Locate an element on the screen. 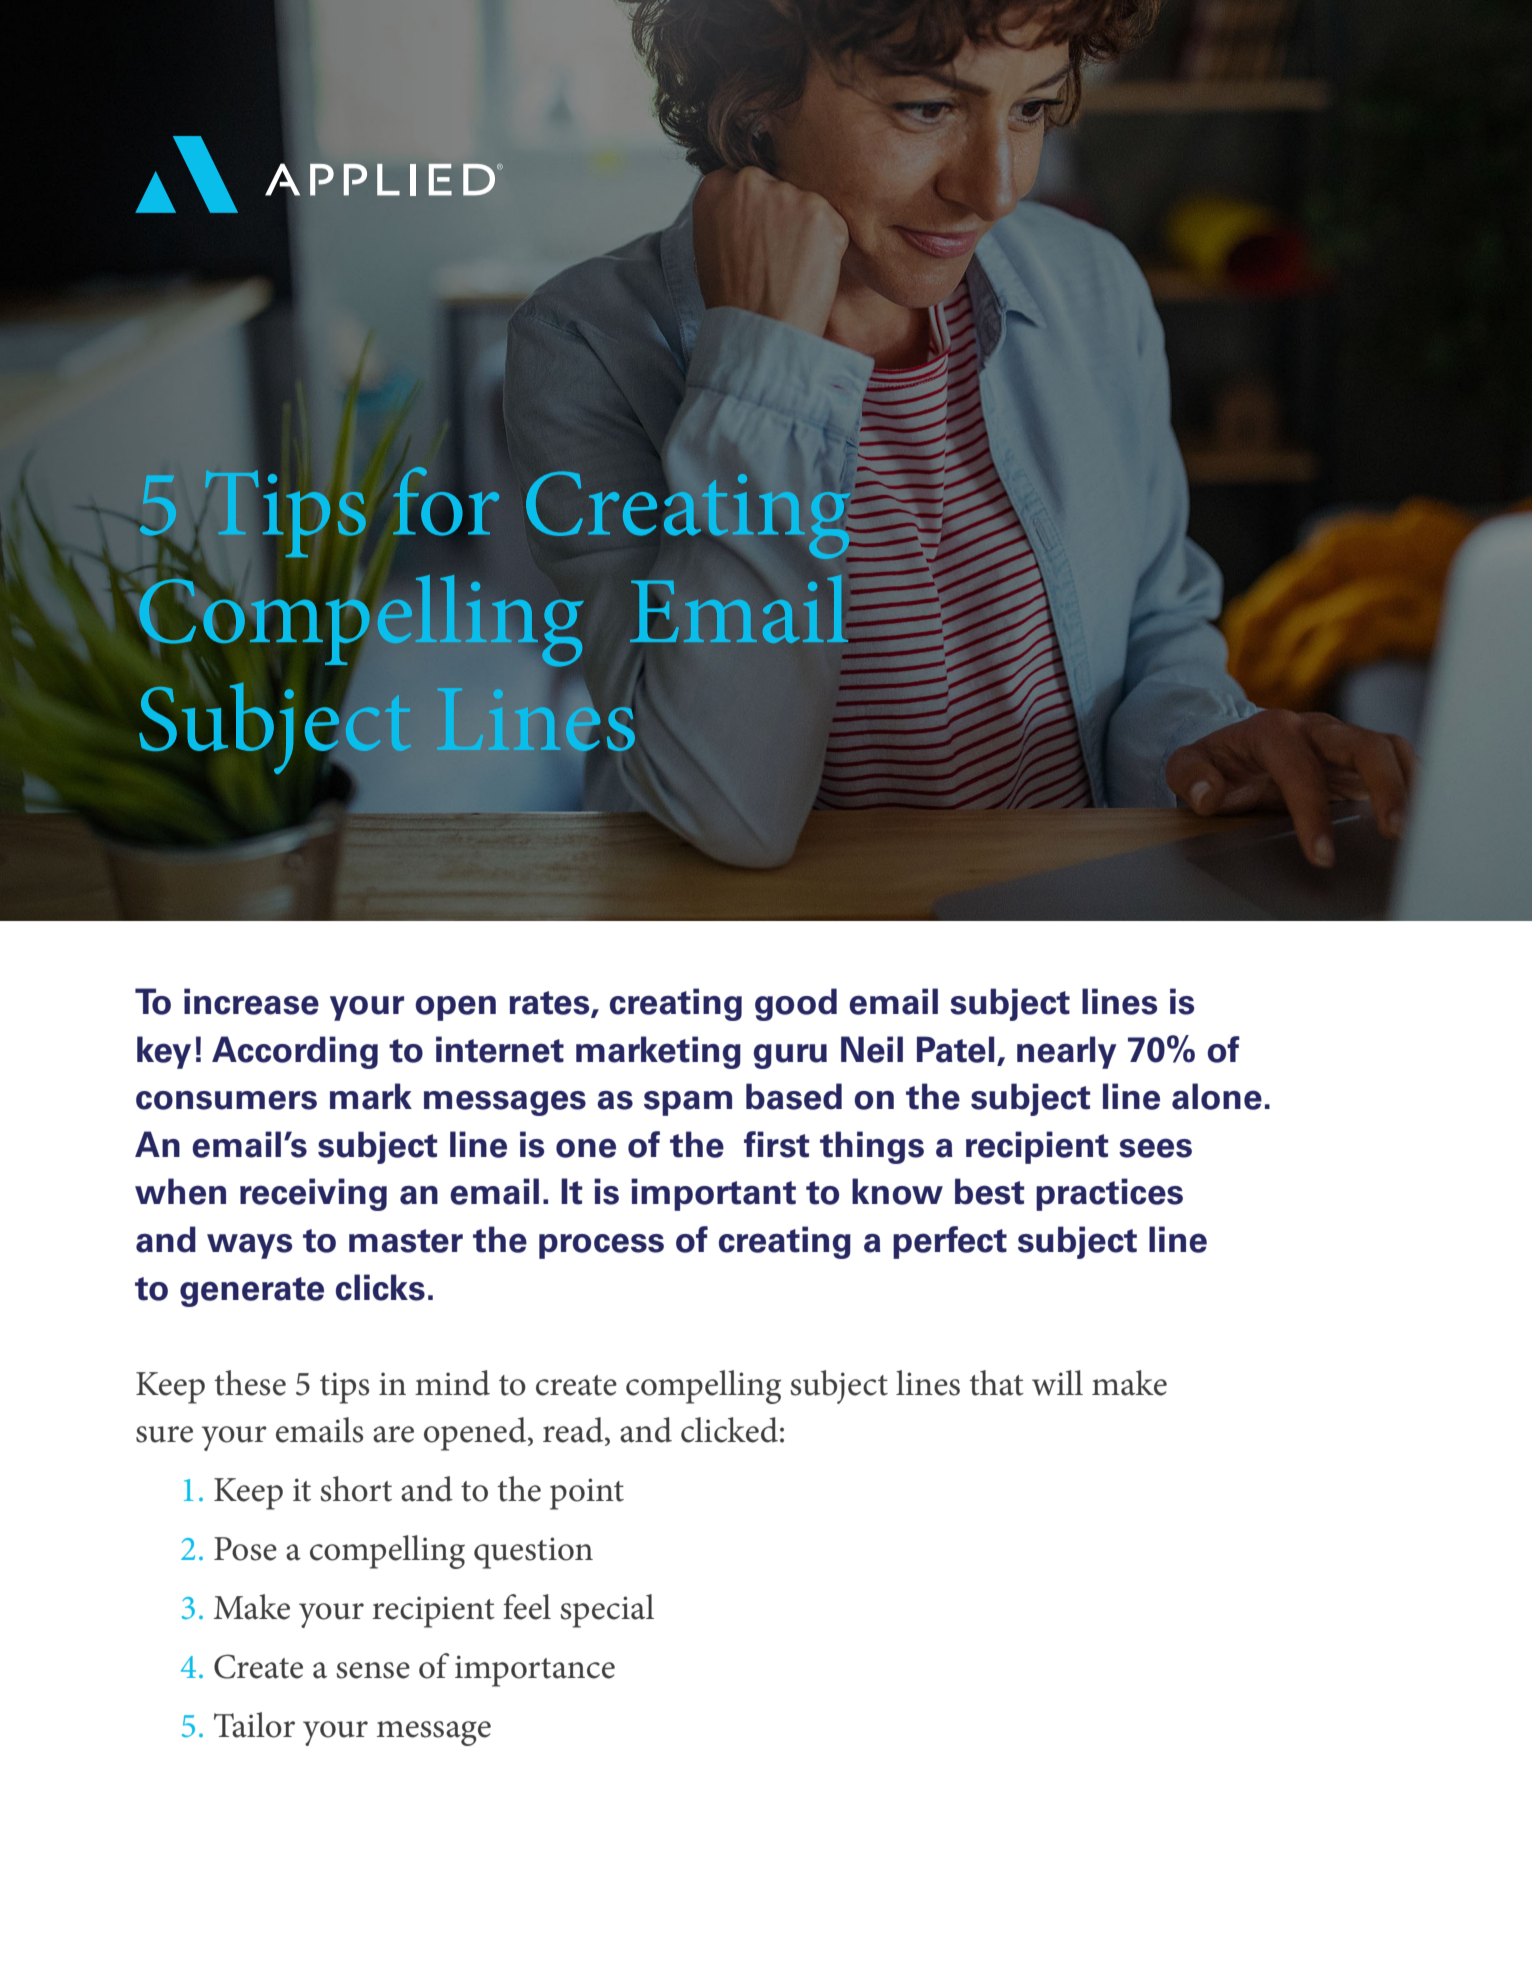  Tailor is located at coordinates (254, 1725).
